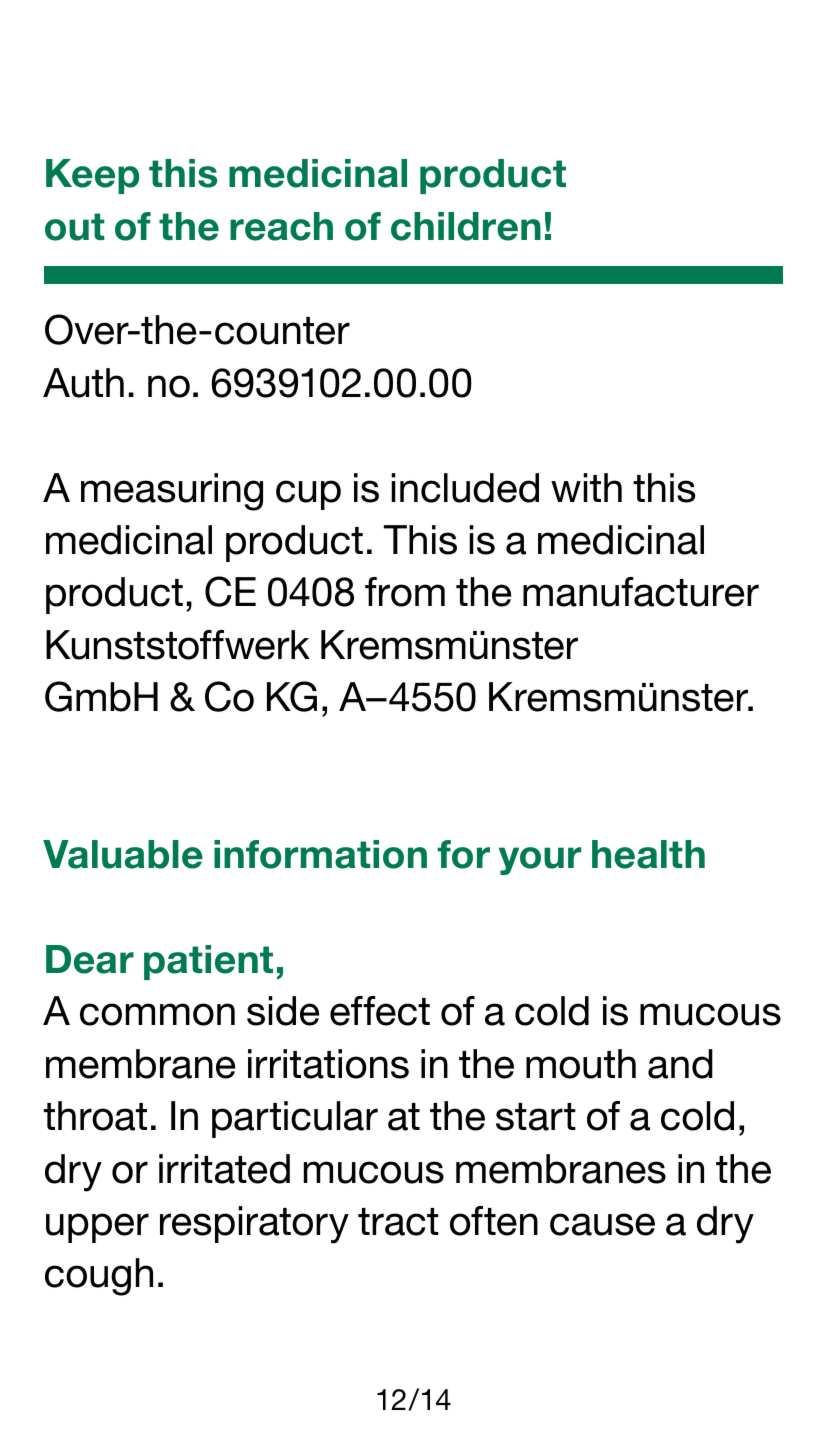  What do you see at coordinates (586, 487) in the image?
I see `with` at bounding box center [586, 487].
